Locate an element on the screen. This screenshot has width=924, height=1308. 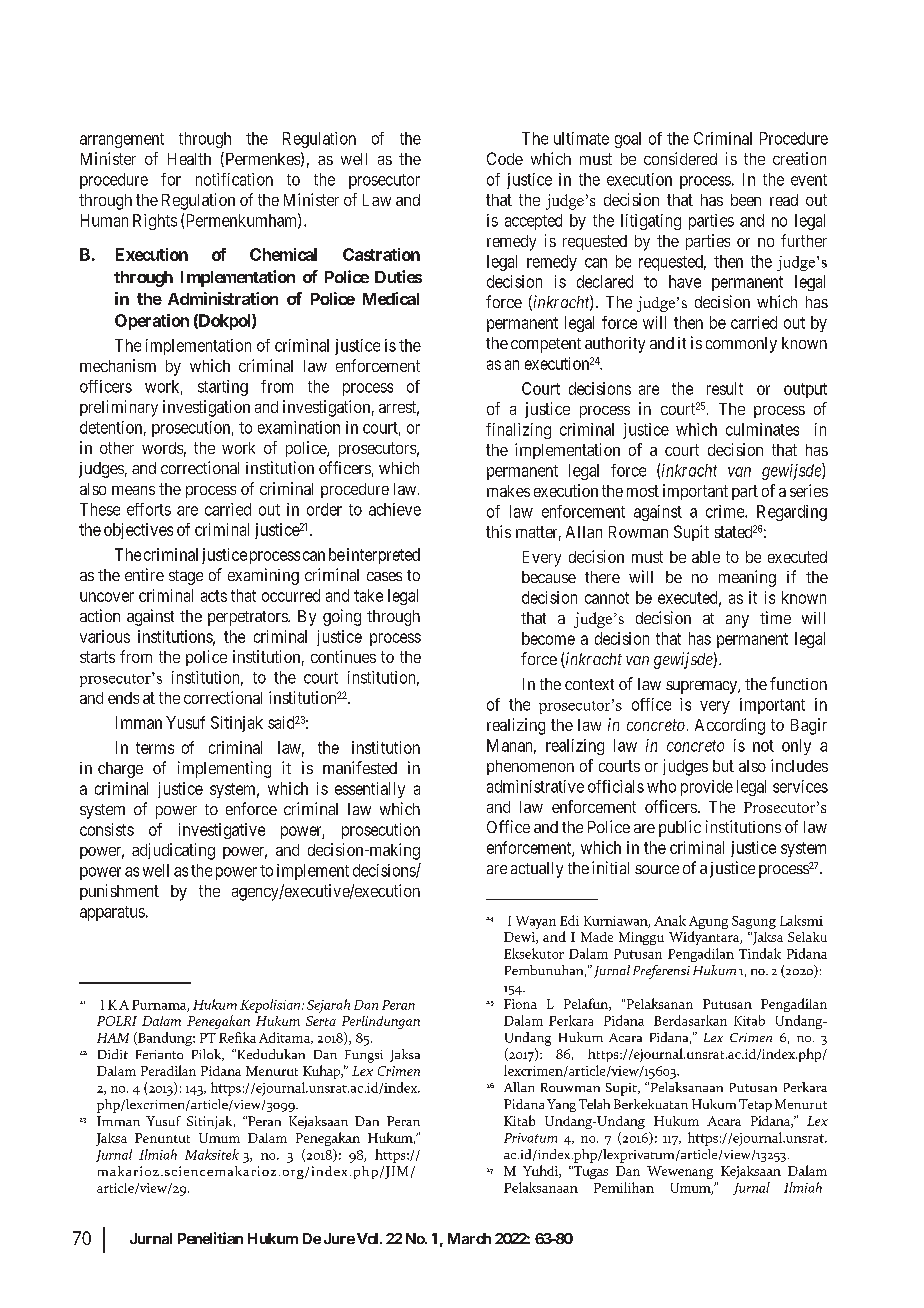
Fungsi is located at coordinates (364, 1056).
